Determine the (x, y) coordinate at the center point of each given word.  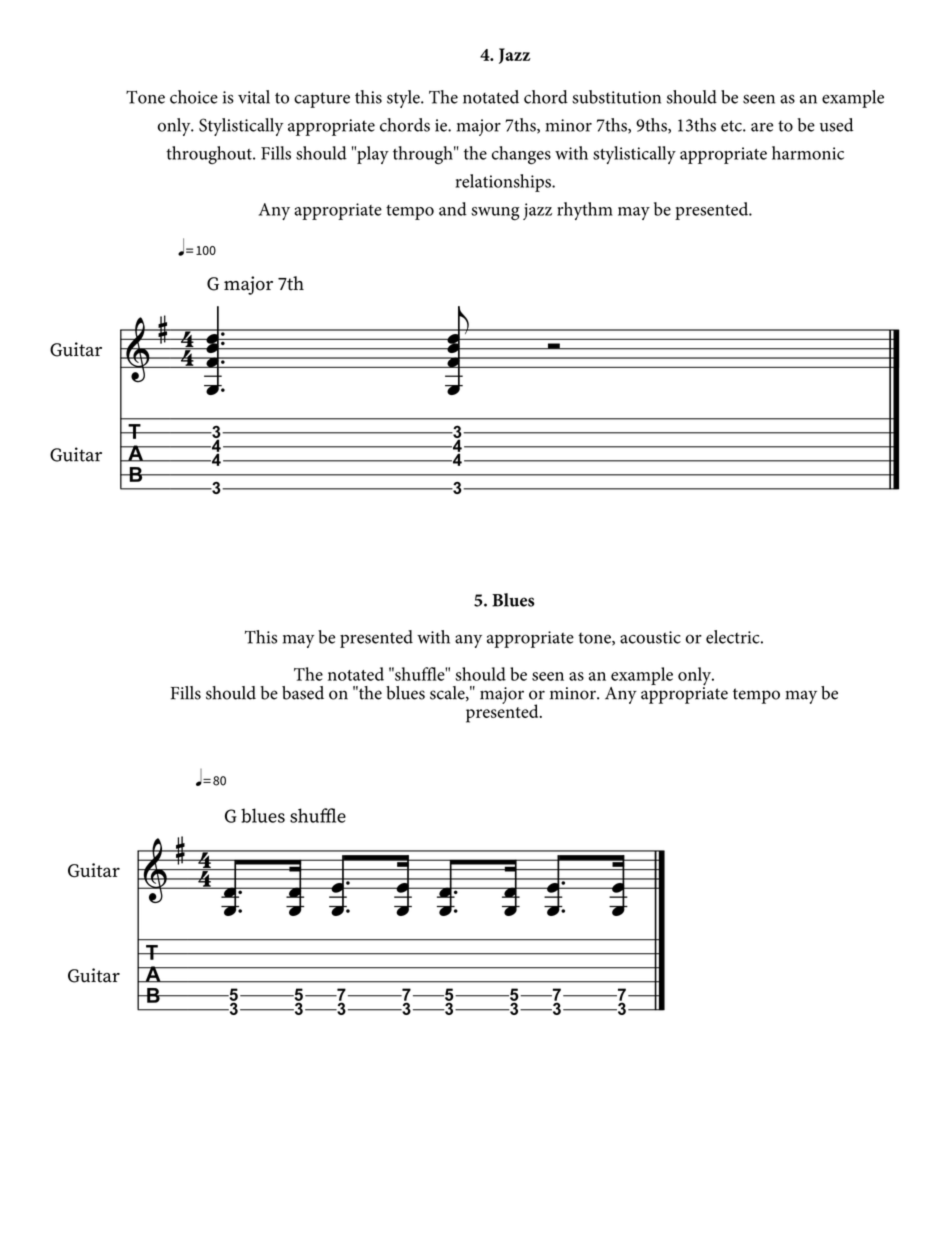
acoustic (650, 637)
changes (521, 155)
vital (254, 97)
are (762, 127)
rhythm (585, 211)
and (453, 209)
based (303, 693)
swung (495, 214)
